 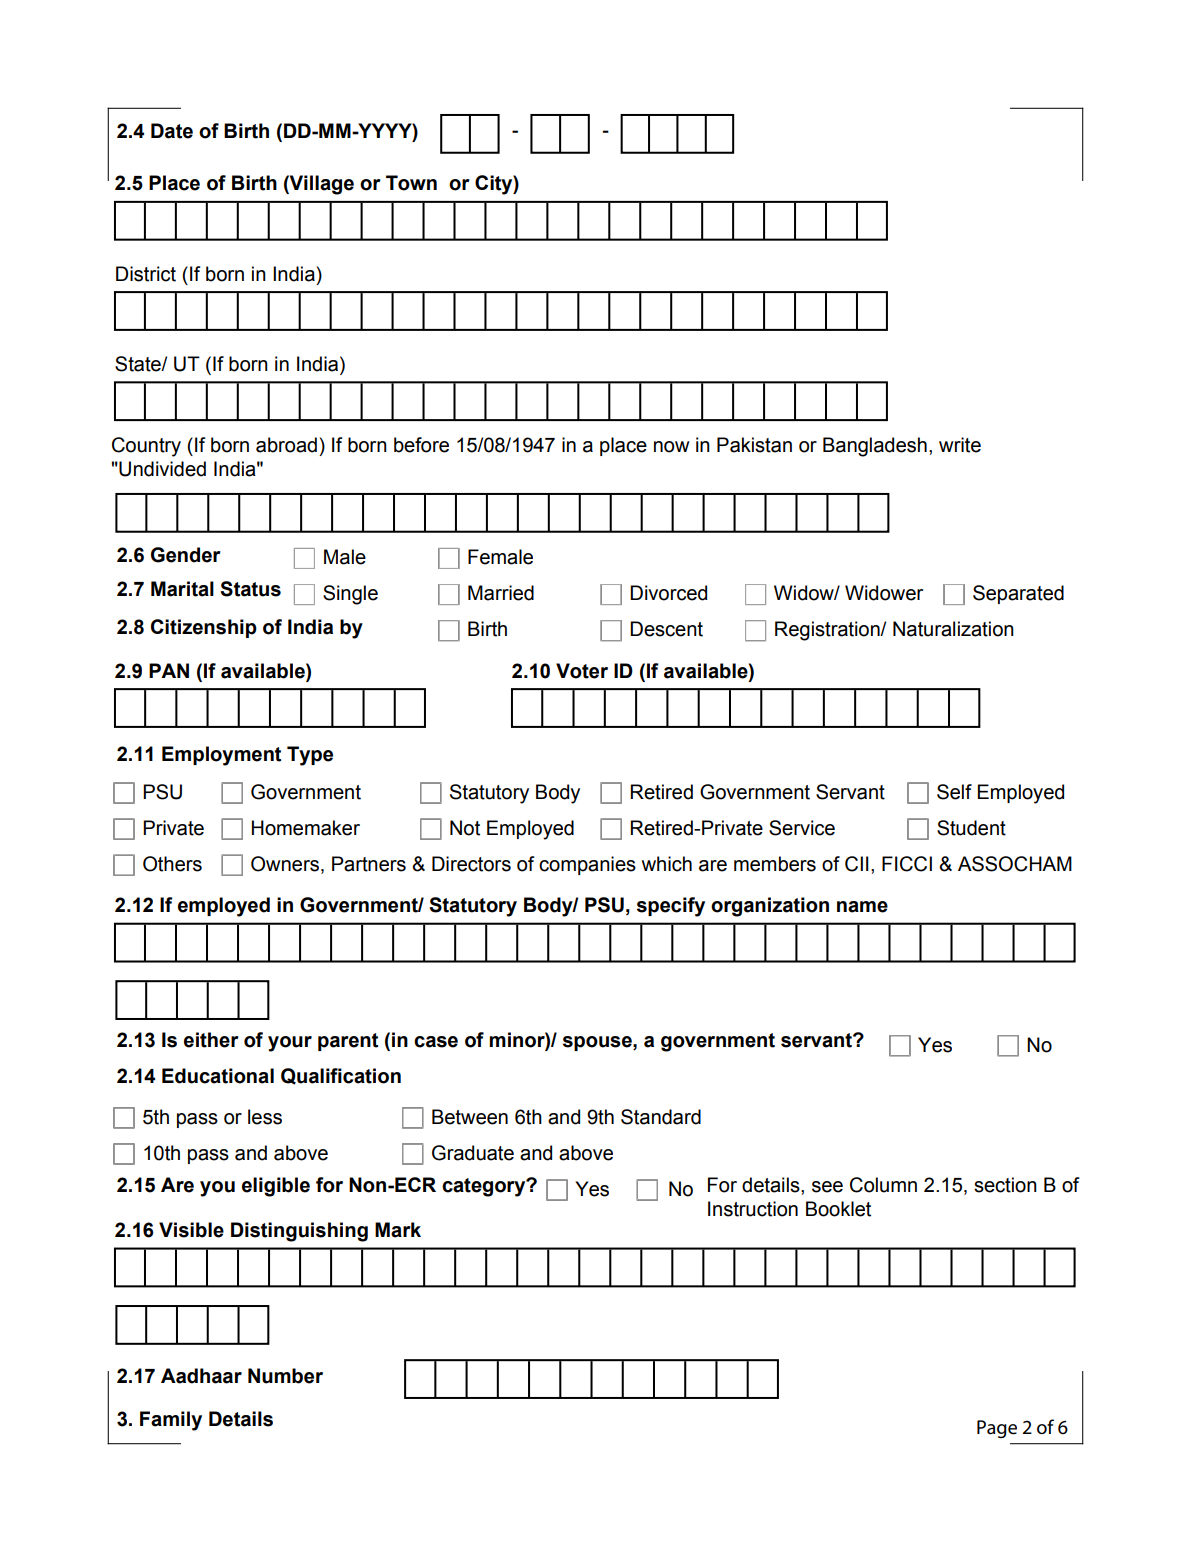 What do you see at coordinates (954, 792) in the screenshot?
I see `Self` at bounding box center [954, 792].
